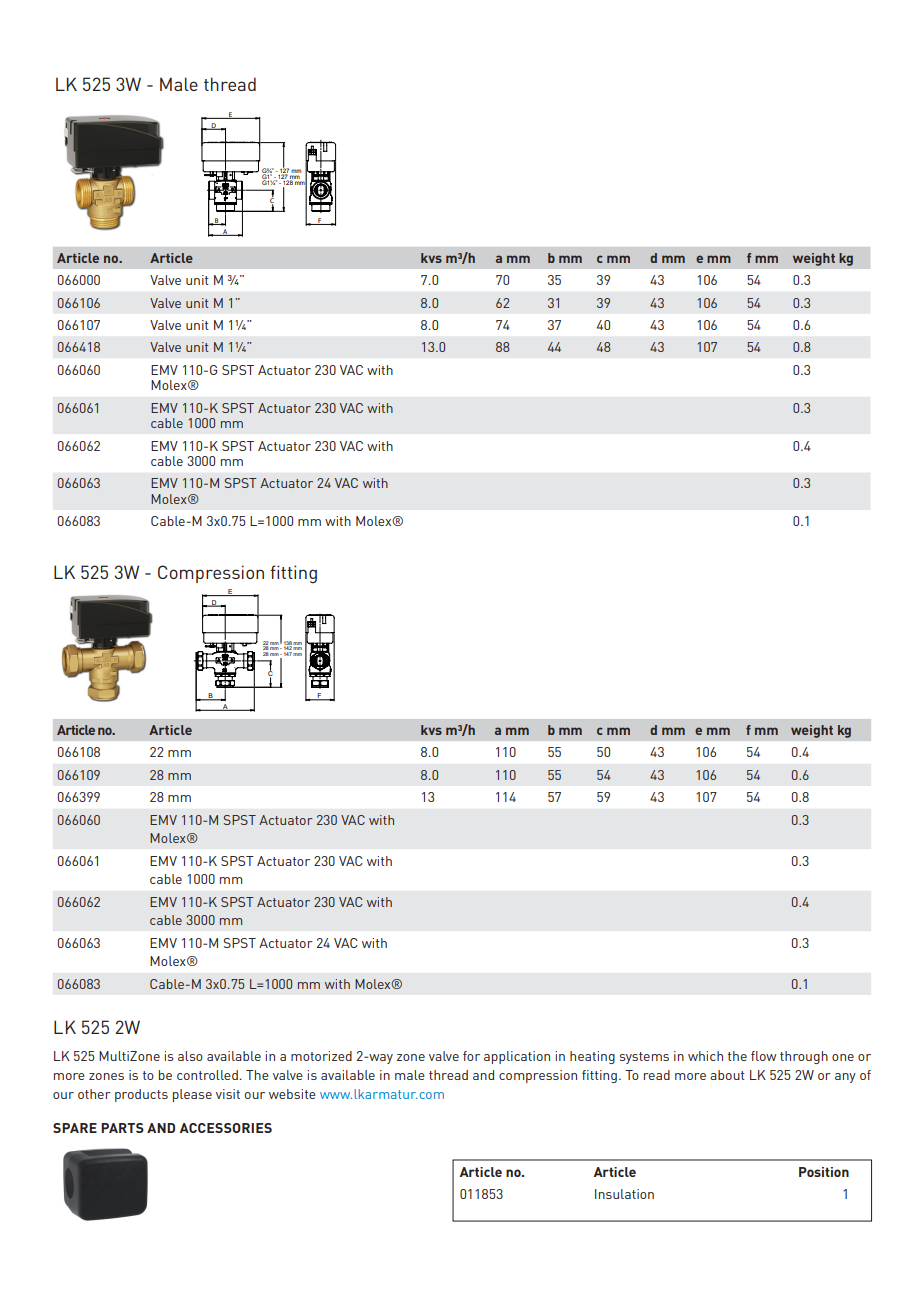 Image resolution: width=924 pixels, height=1308 pixels. Describe the element at coordinates (226, 1128) in the screenshot. I see `ACCESSORIES` at that location.
